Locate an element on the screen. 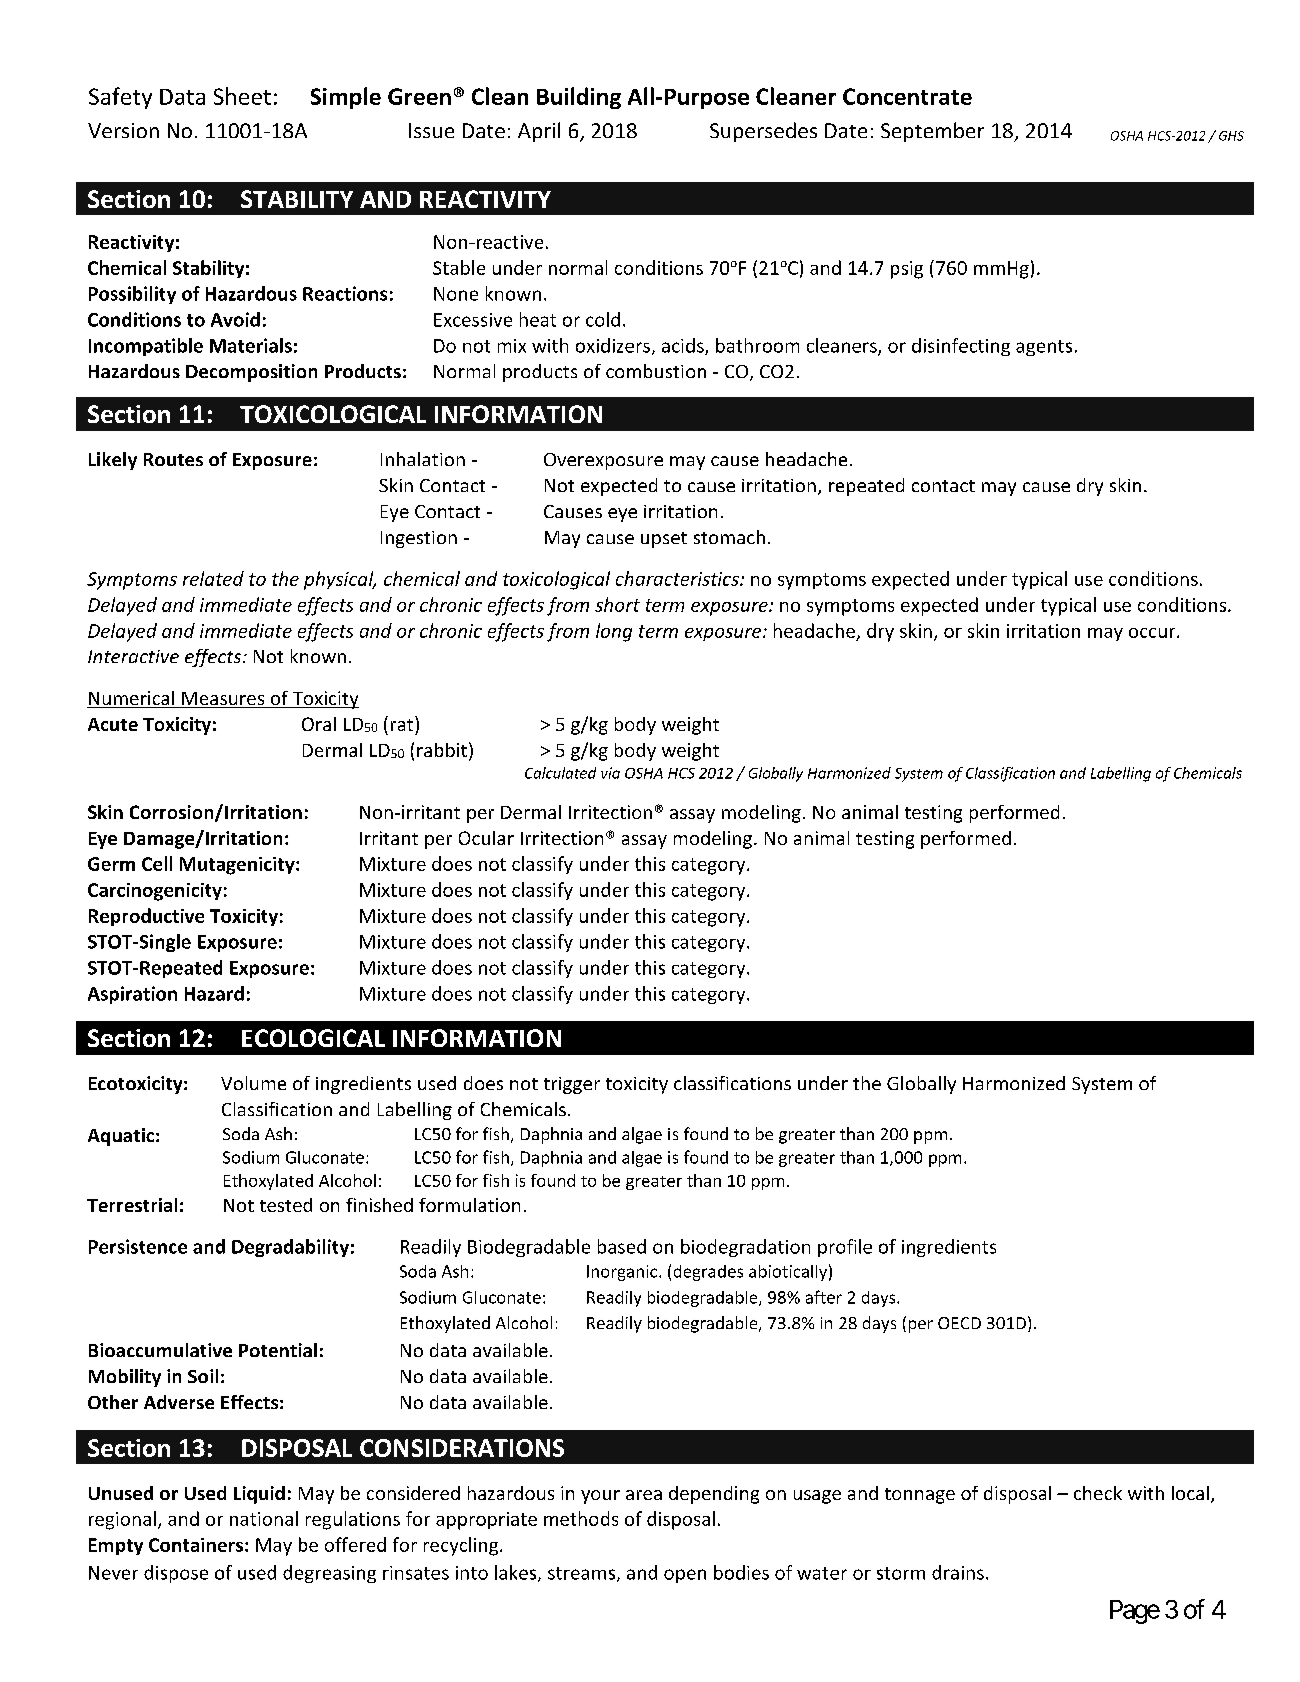 Image resolution: width=1300 pixels, height=1682 pixels. profile is located at coordinates (845, 1248).
